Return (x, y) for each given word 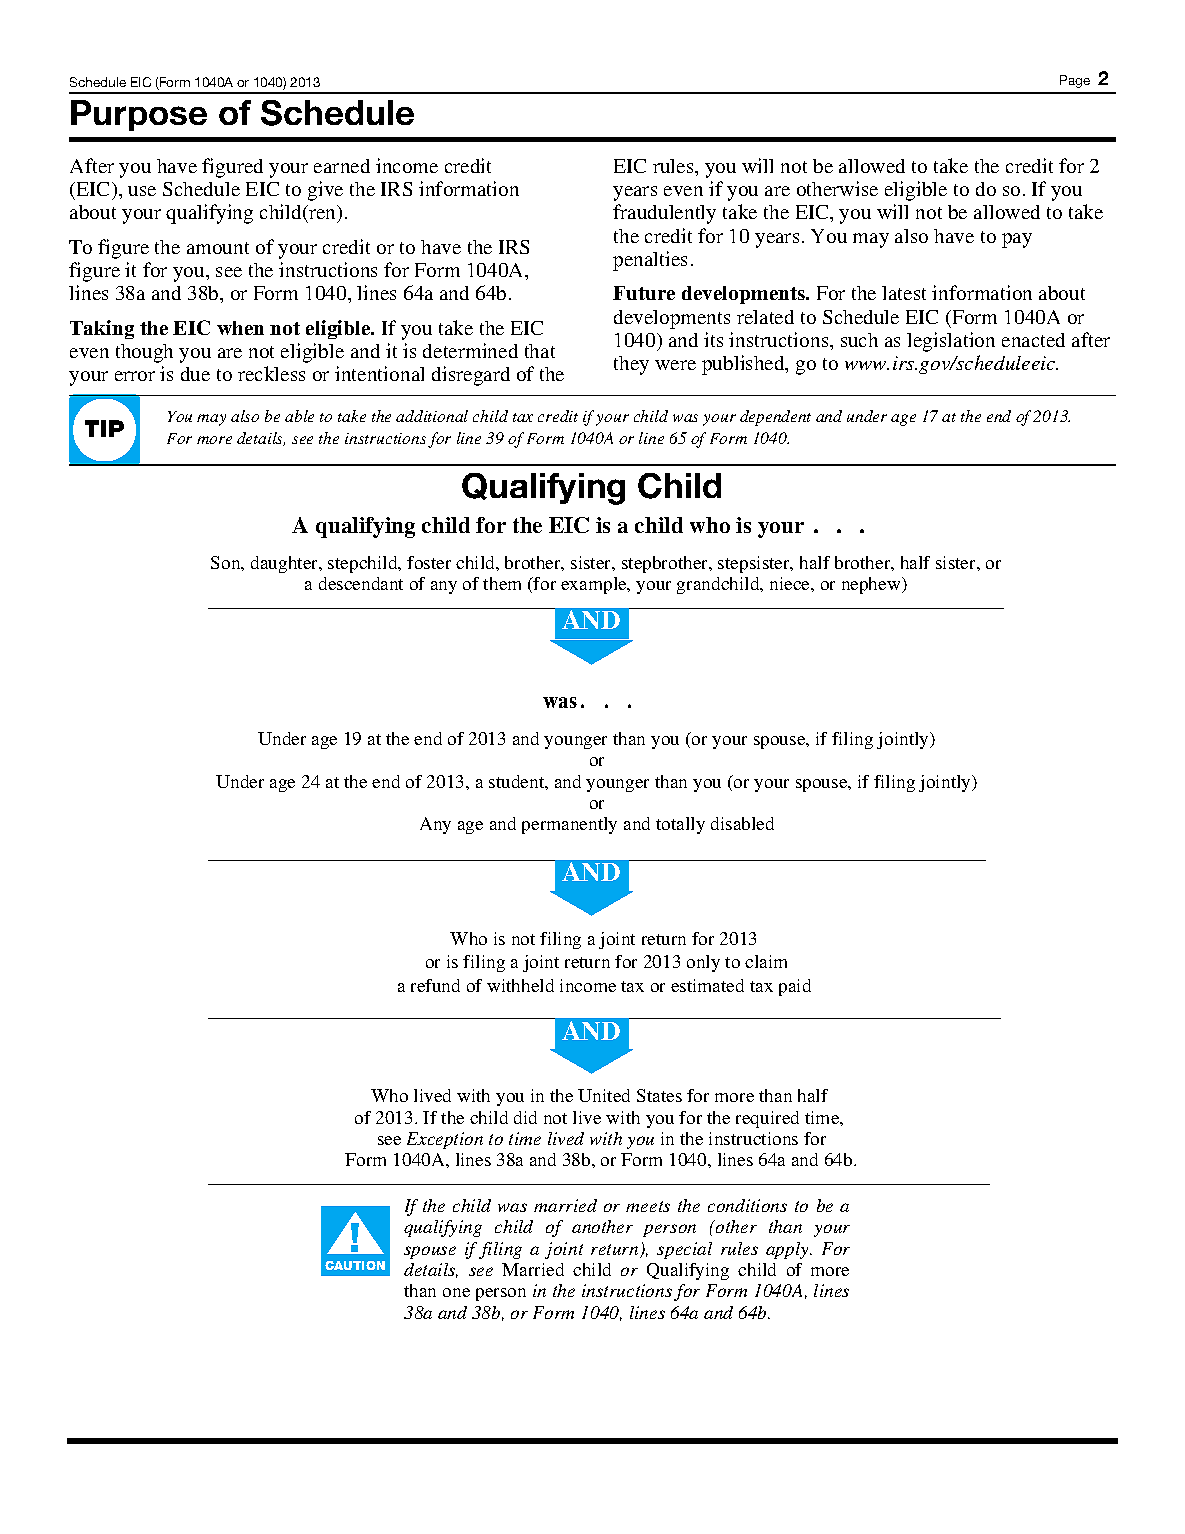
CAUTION (355, 1265)
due (195, 374)
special (684, 1250)
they (631, 365)
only (703, 963)
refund (435, 985)
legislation (951, 342)
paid (795, 987)
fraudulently (664, 214)
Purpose (139, 115)
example (595, 585)
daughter (286, 564)
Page (1075, 81)
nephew (872, 585)
